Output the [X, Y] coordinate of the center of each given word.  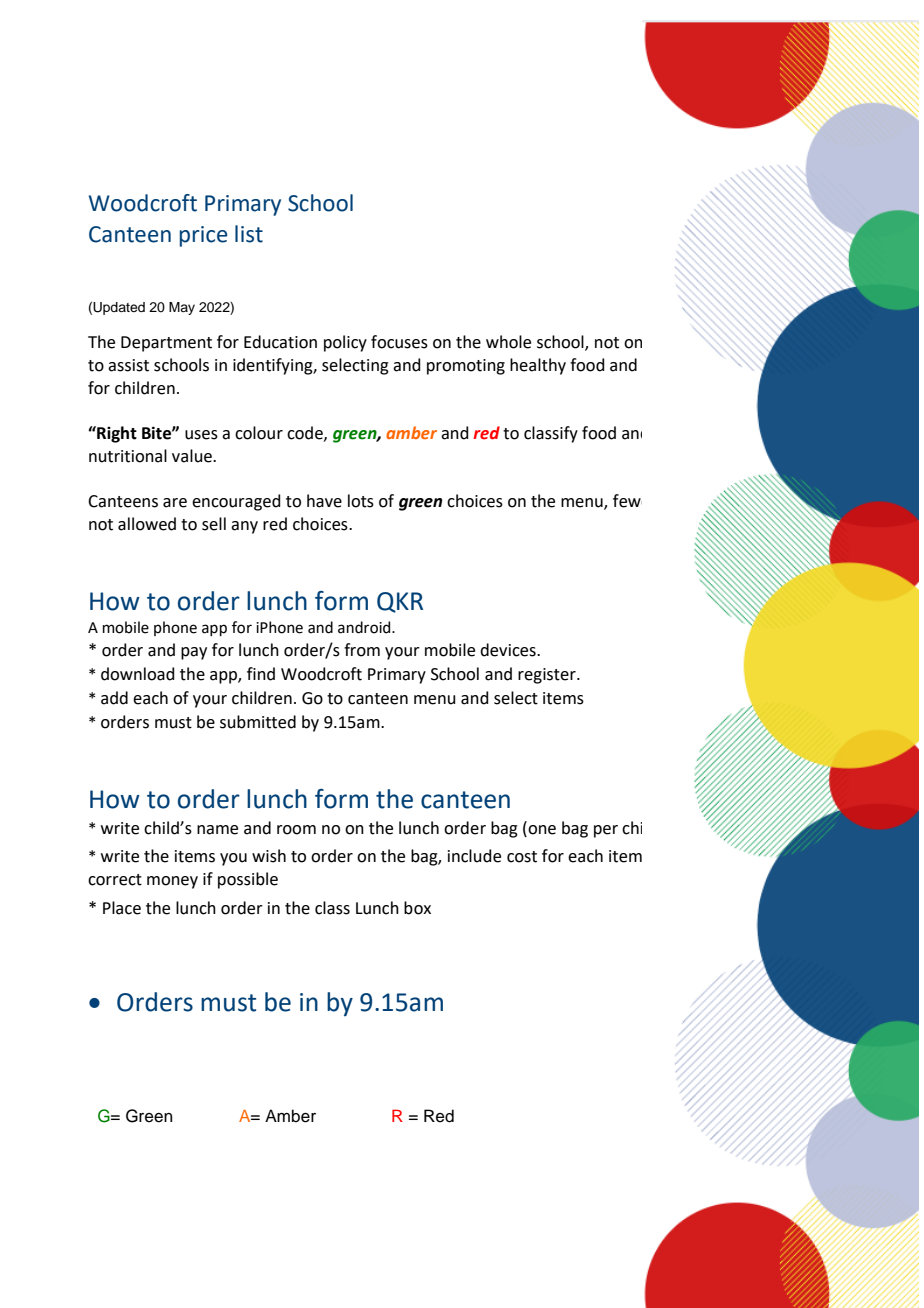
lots [361, 501]
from [362, 650]
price [204, 236]
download [138, 674]
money [172, 882]
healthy [538, 366]
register [548, 676]
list [249, 234]
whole [508, 342]
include [474, 856]
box [417, 908]
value [193, 456]
